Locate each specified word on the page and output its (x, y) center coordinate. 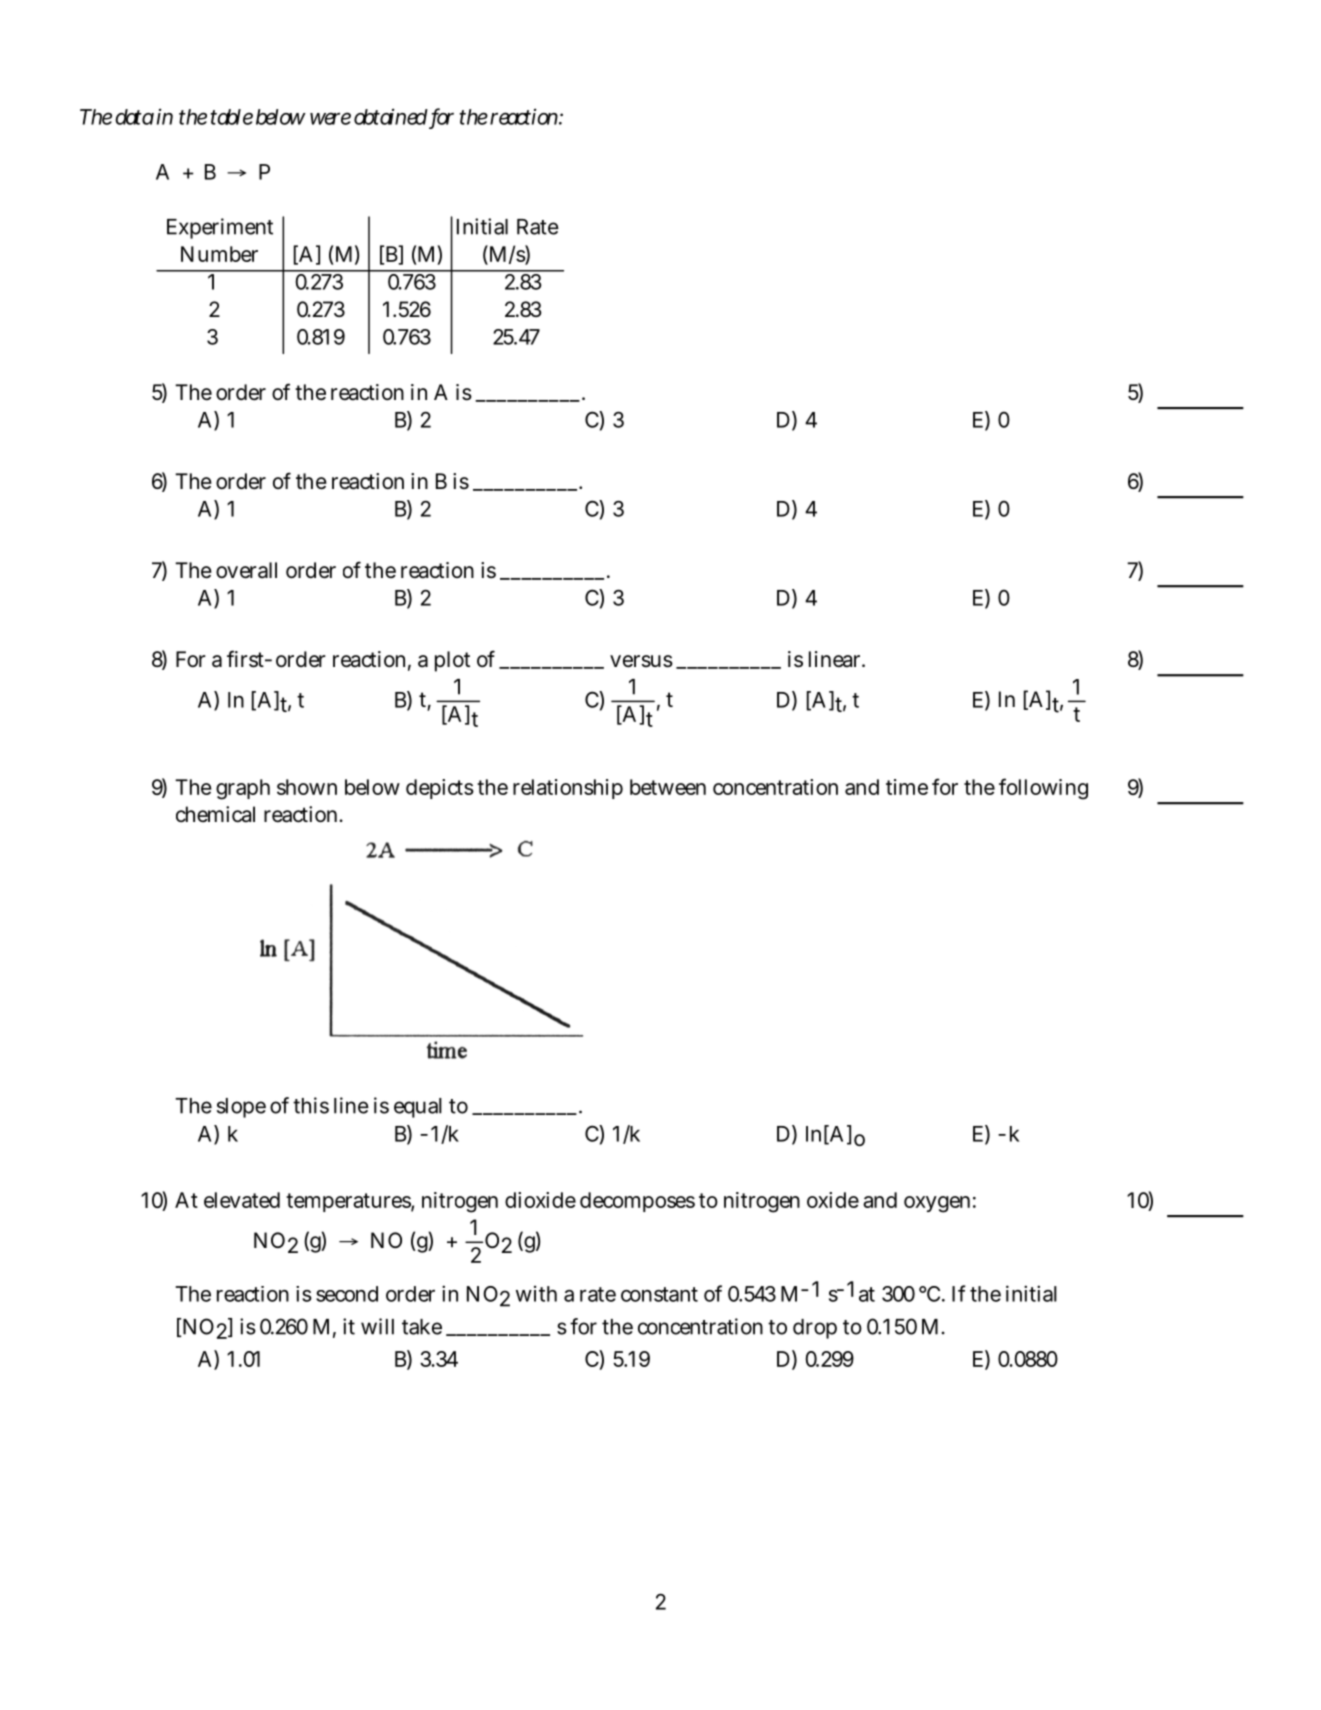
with (536, 1293)
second (347, 1294)
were (330, 118)
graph (243, 789)
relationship (568, 789)
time (907, 787)
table (232, 117)
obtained (391, 116)
